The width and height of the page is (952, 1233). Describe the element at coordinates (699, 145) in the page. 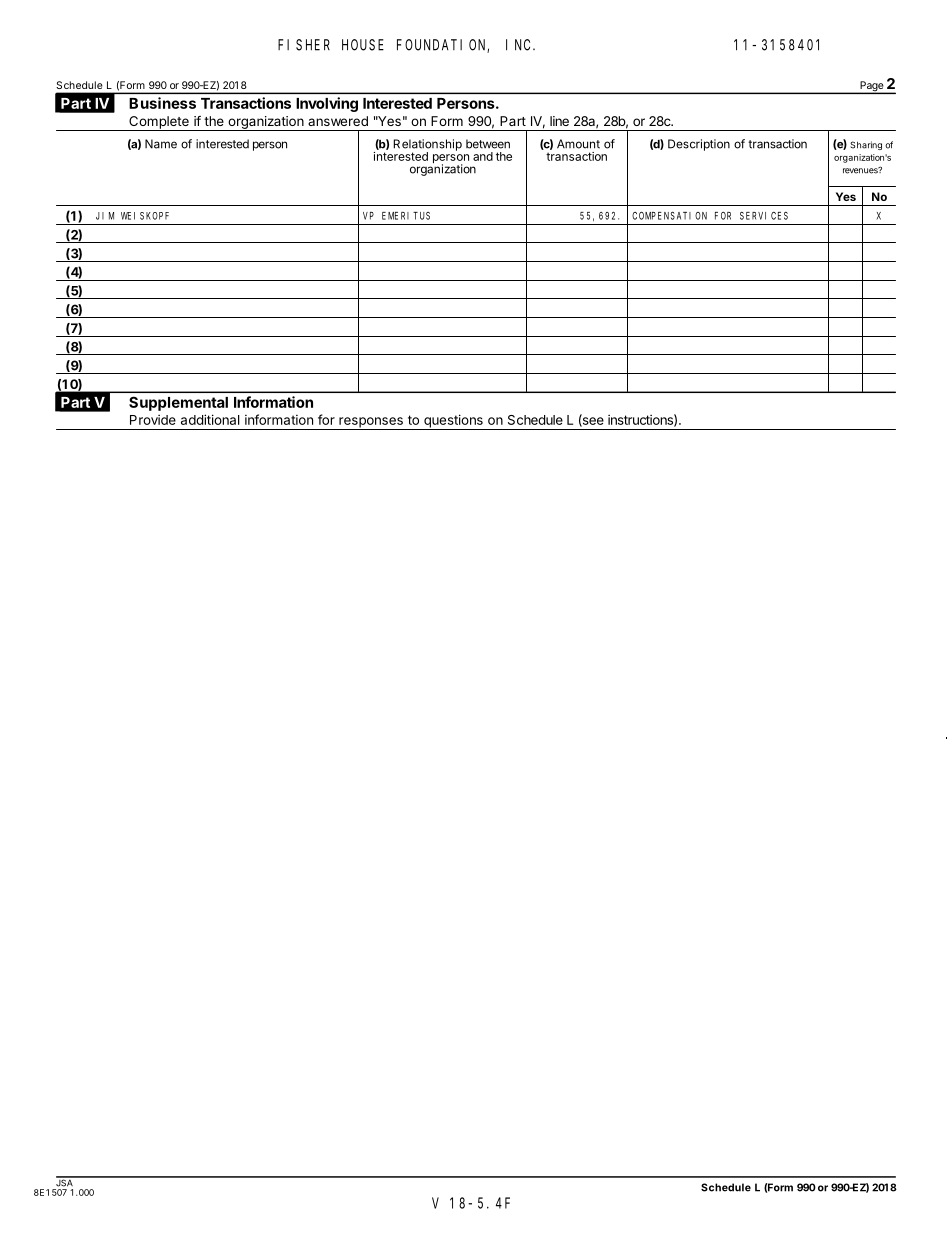

I see `Description` at that location.
